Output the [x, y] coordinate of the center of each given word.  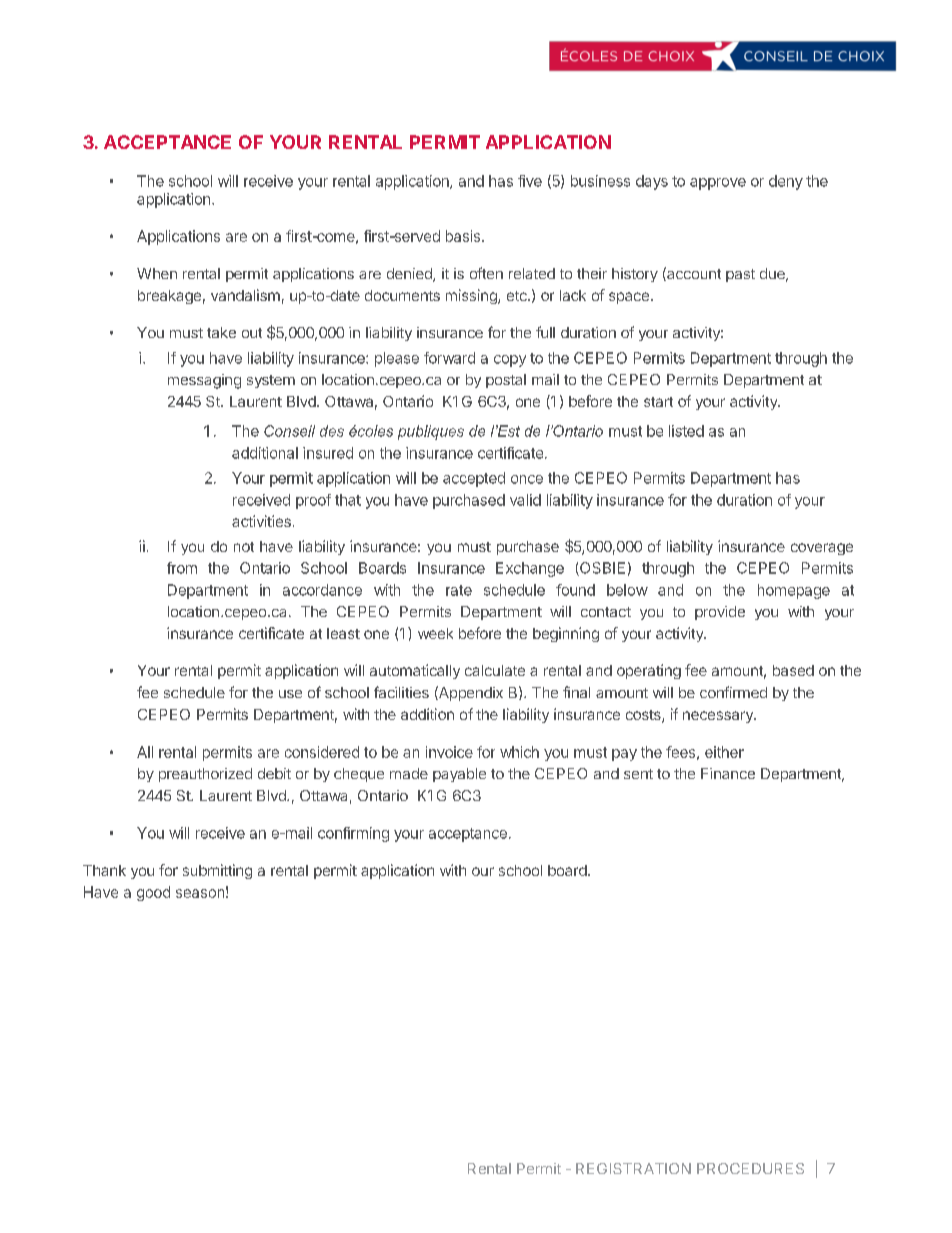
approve [718, 184]
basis [464, 236]
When [157, 273]
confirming [353, 834]
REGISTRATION [633, 1168]
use [290, 694]
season [200, 893]
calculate [495, 670]
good [153, 893]
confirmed [733, 692]
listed [686, 431]
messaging [204, 381]
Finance [728, 773]
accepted [474, 479]
